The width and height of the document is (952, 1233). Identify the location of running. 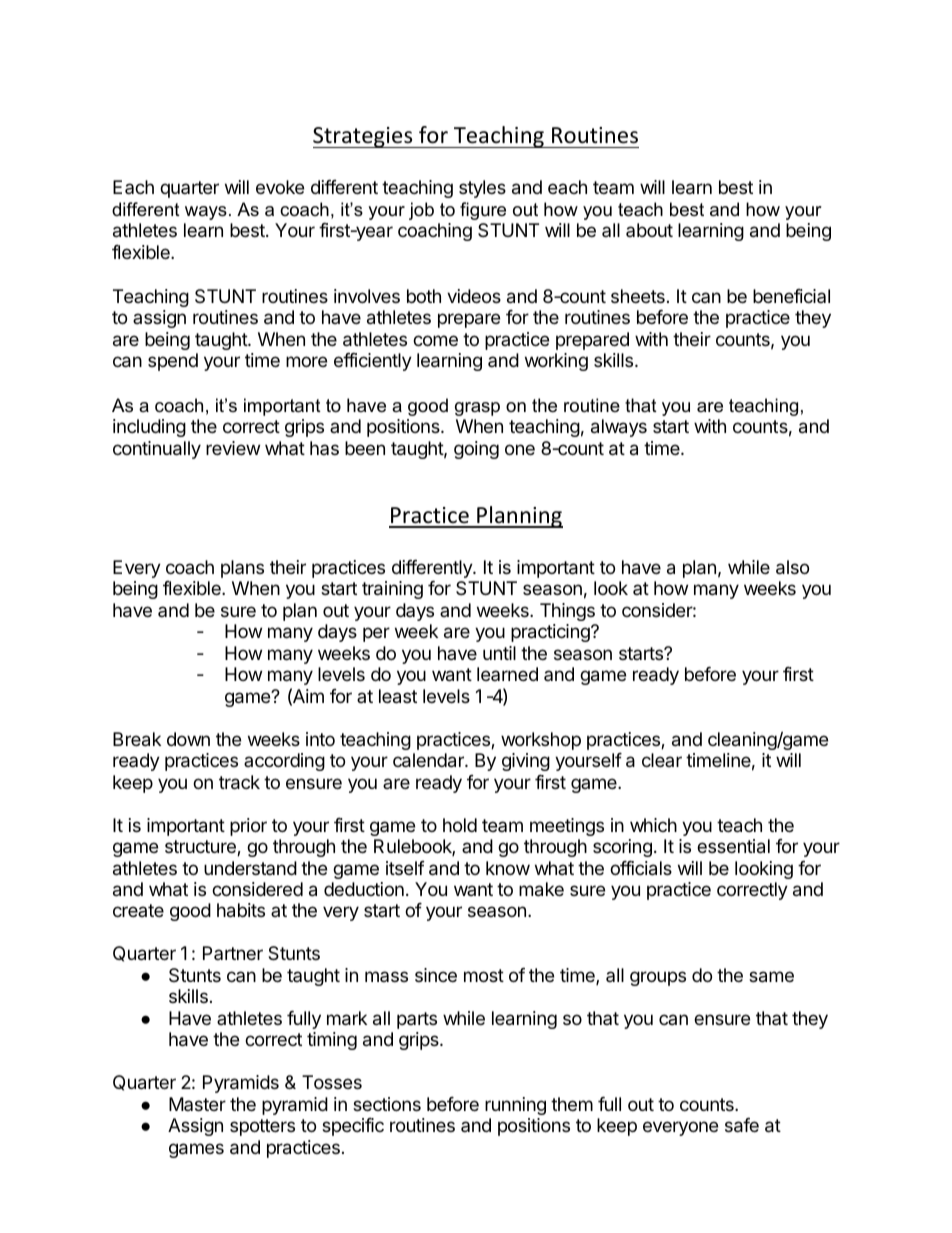
(515, 1106).
